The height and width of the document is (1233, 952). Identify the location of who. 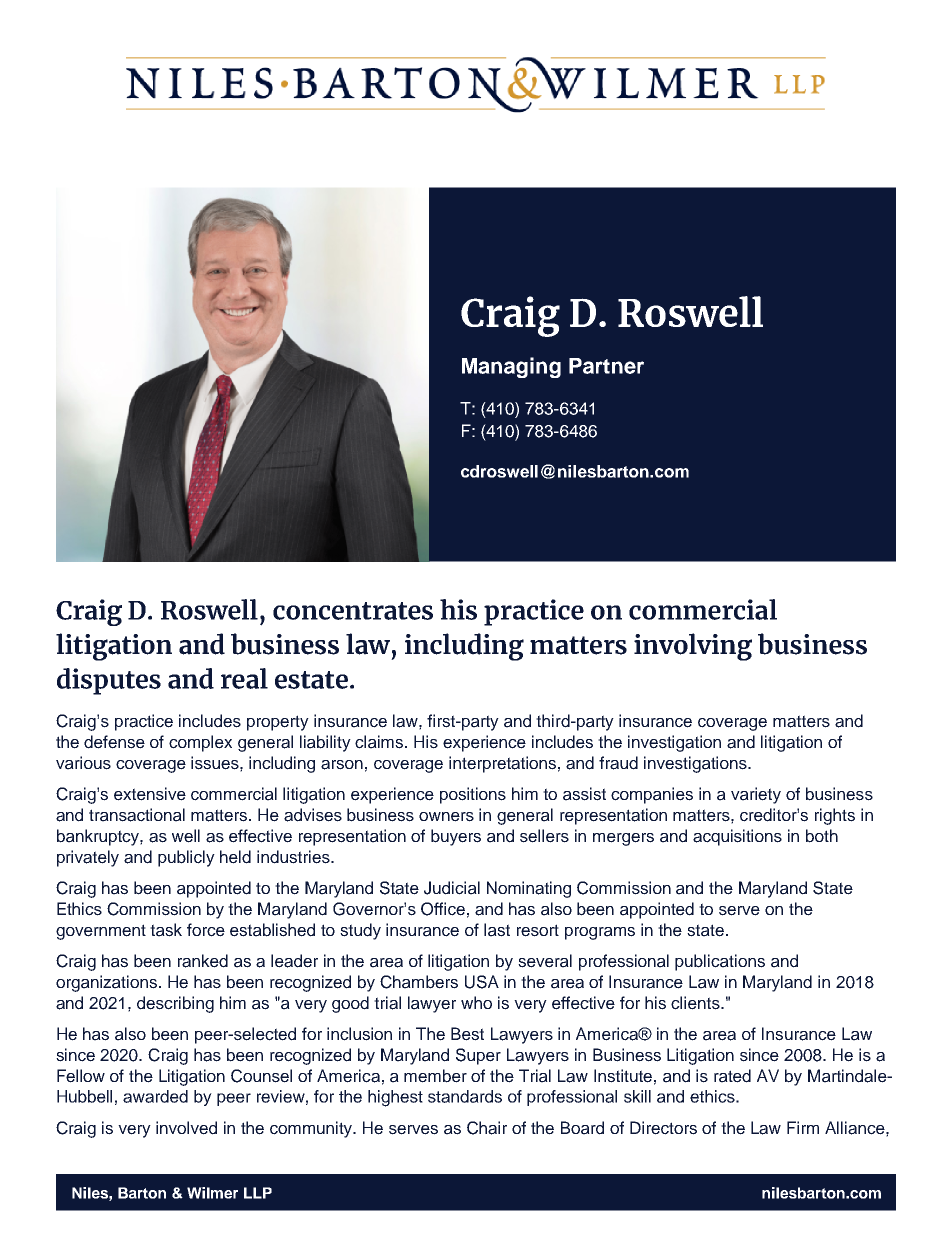
(476, 1002).
